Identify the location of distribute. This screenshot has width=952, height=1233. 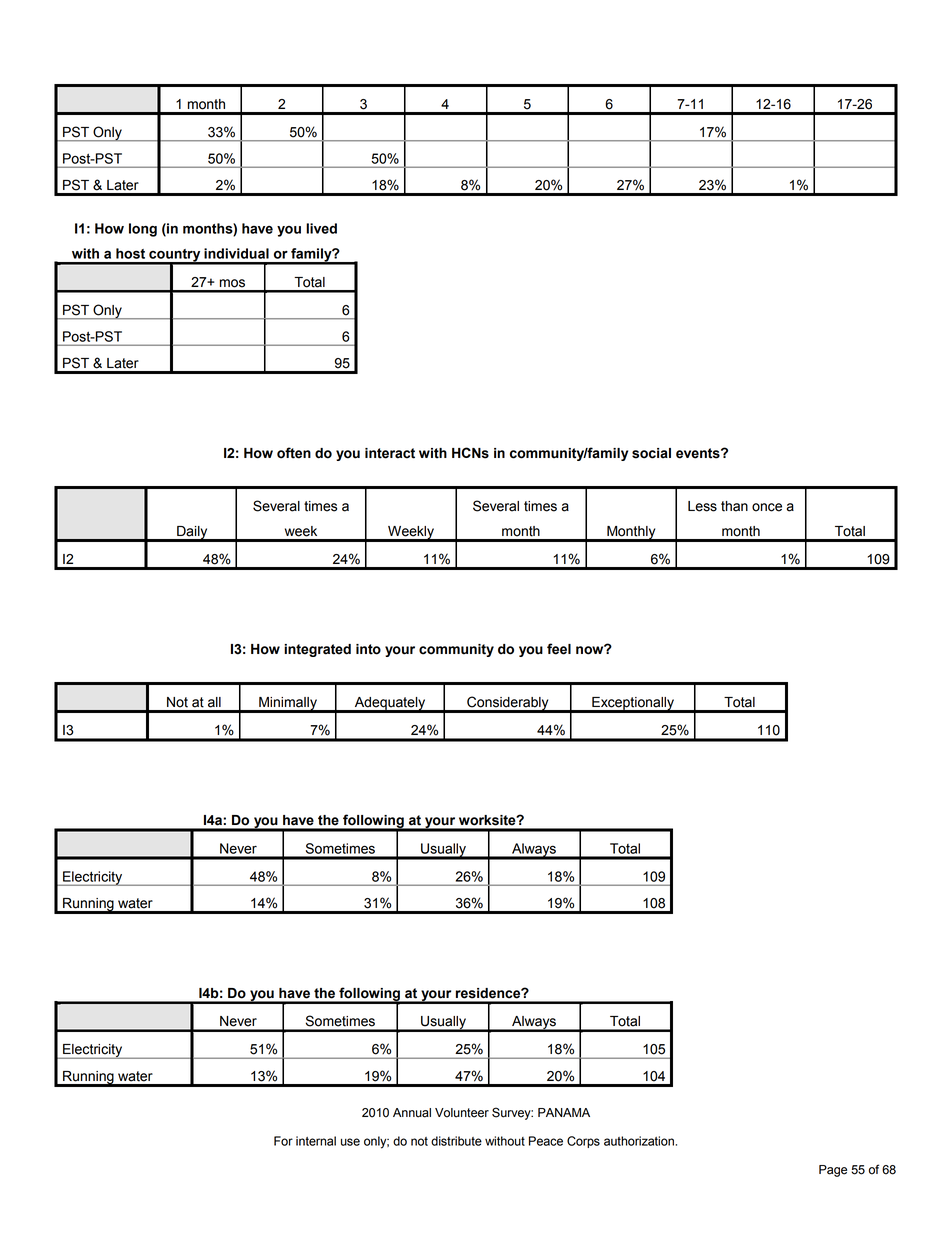
(456, 1141).
